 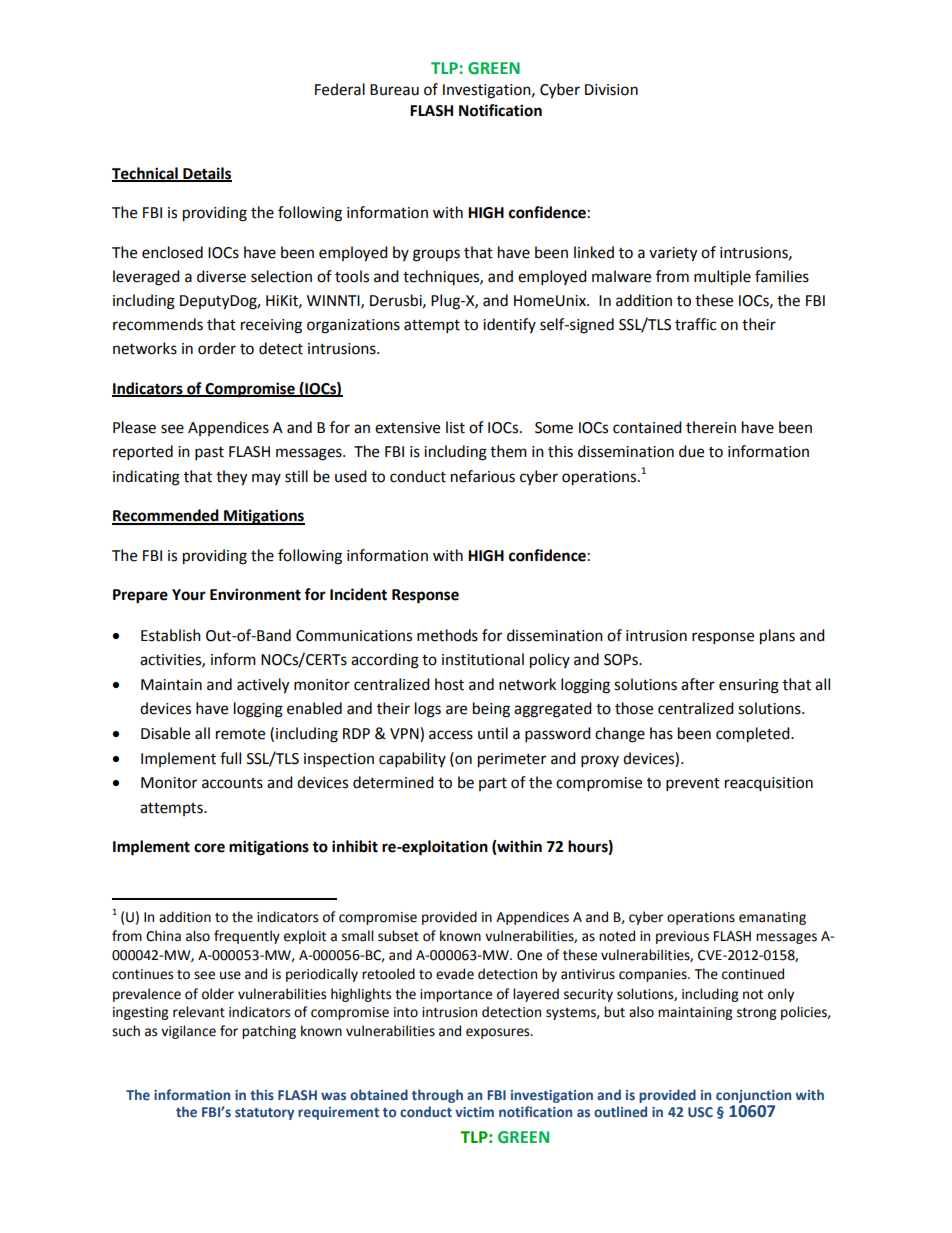 I want to click on Bureau, so click(x=394, y=90).
